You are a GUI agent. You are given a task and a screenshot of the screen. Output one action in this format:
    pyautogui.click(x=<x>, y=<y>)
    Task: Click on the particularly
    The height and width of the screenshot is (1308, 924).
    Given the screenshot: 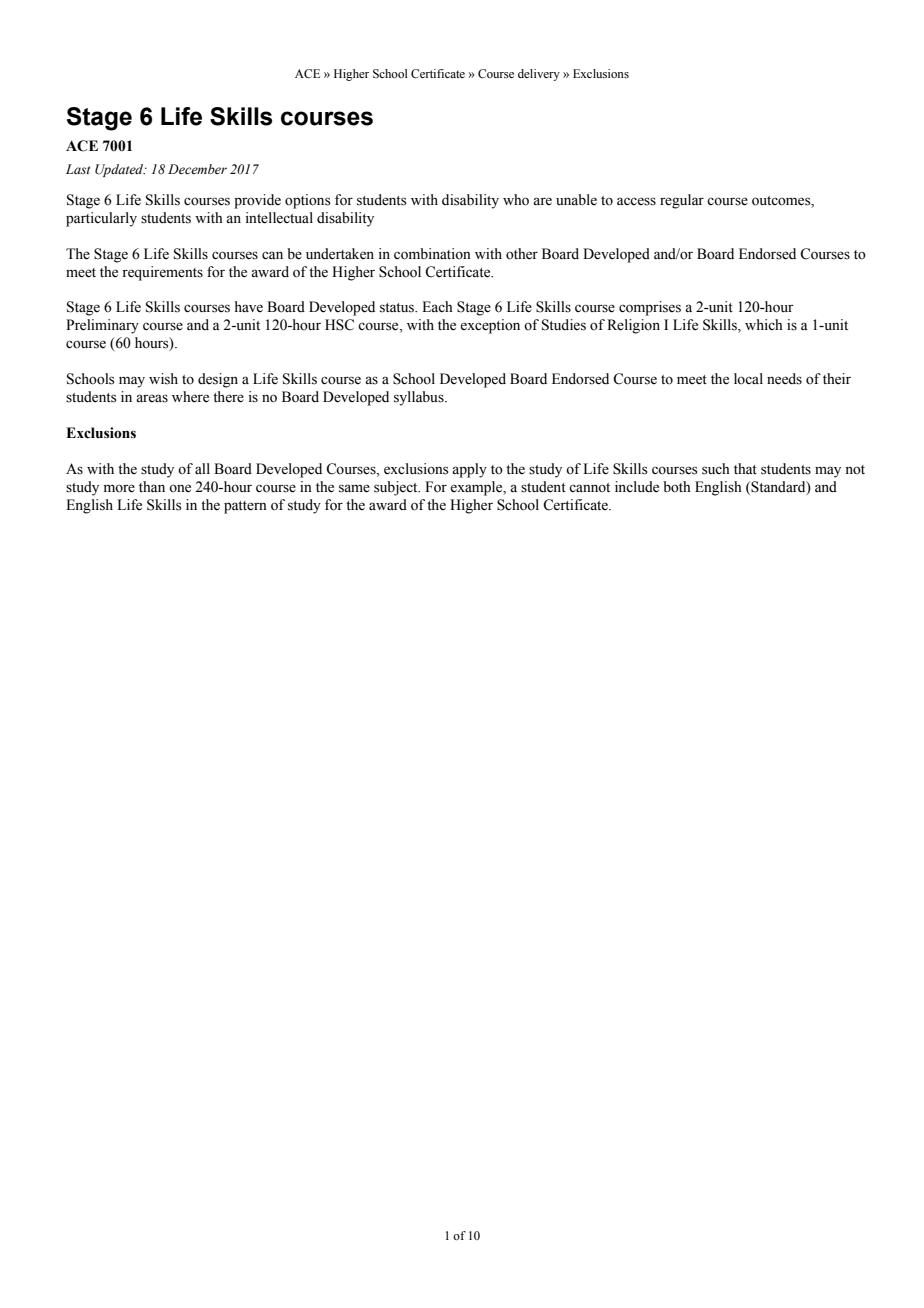 What is the action you would take?
    pyautogui.click(x=101, y=219)
